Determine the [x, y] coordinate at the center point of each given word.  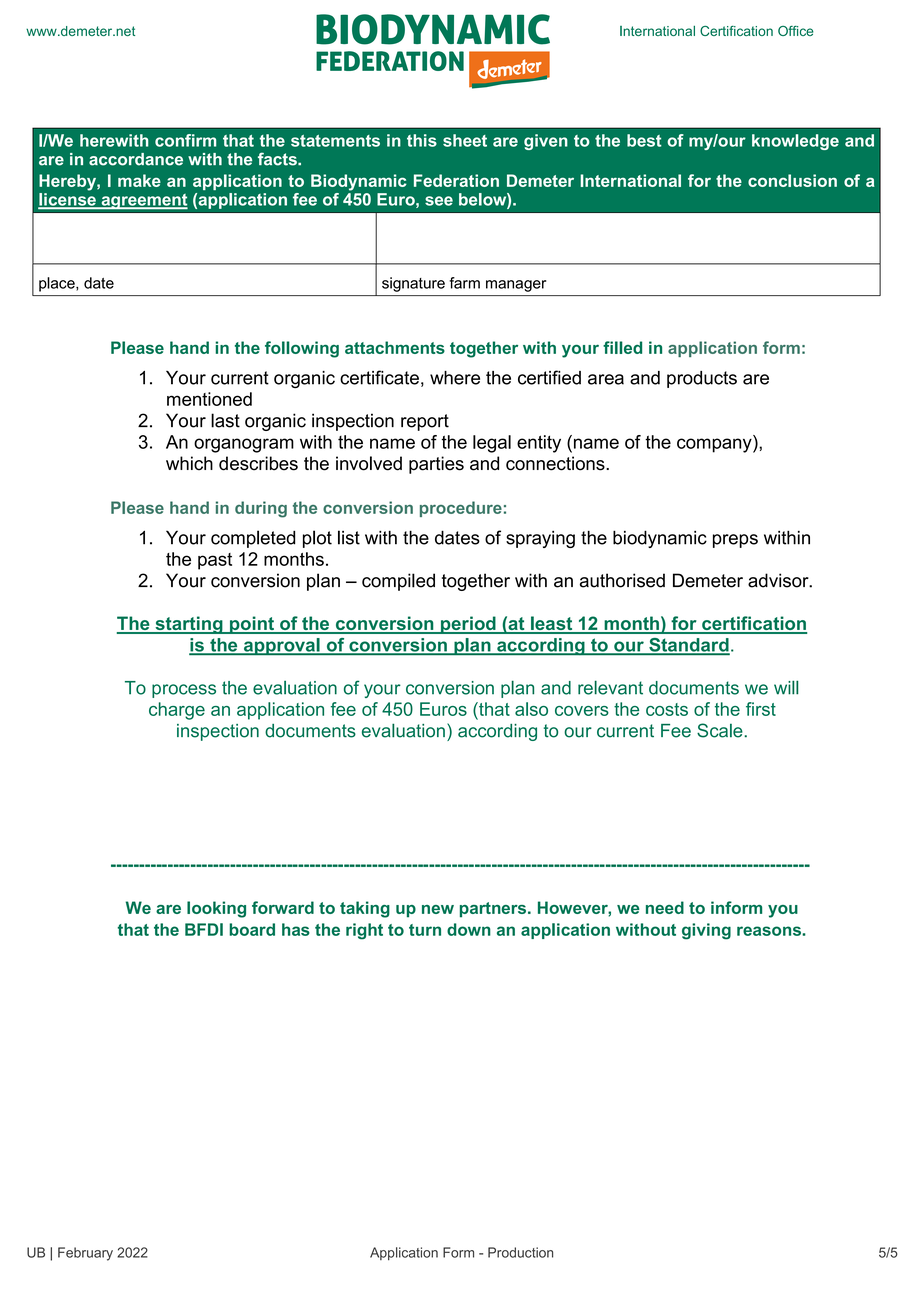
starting [189, 625]
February [85, 1254]
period [468, 625]
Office [796, 31]
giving [706, 931]
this [422, 140]
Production [520, 1252]
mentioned [209, 399]
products [702, 379]
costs [667, 709]
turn [425, 930]
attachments [395, 347]
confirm [185, 140]
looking [216, 909]
